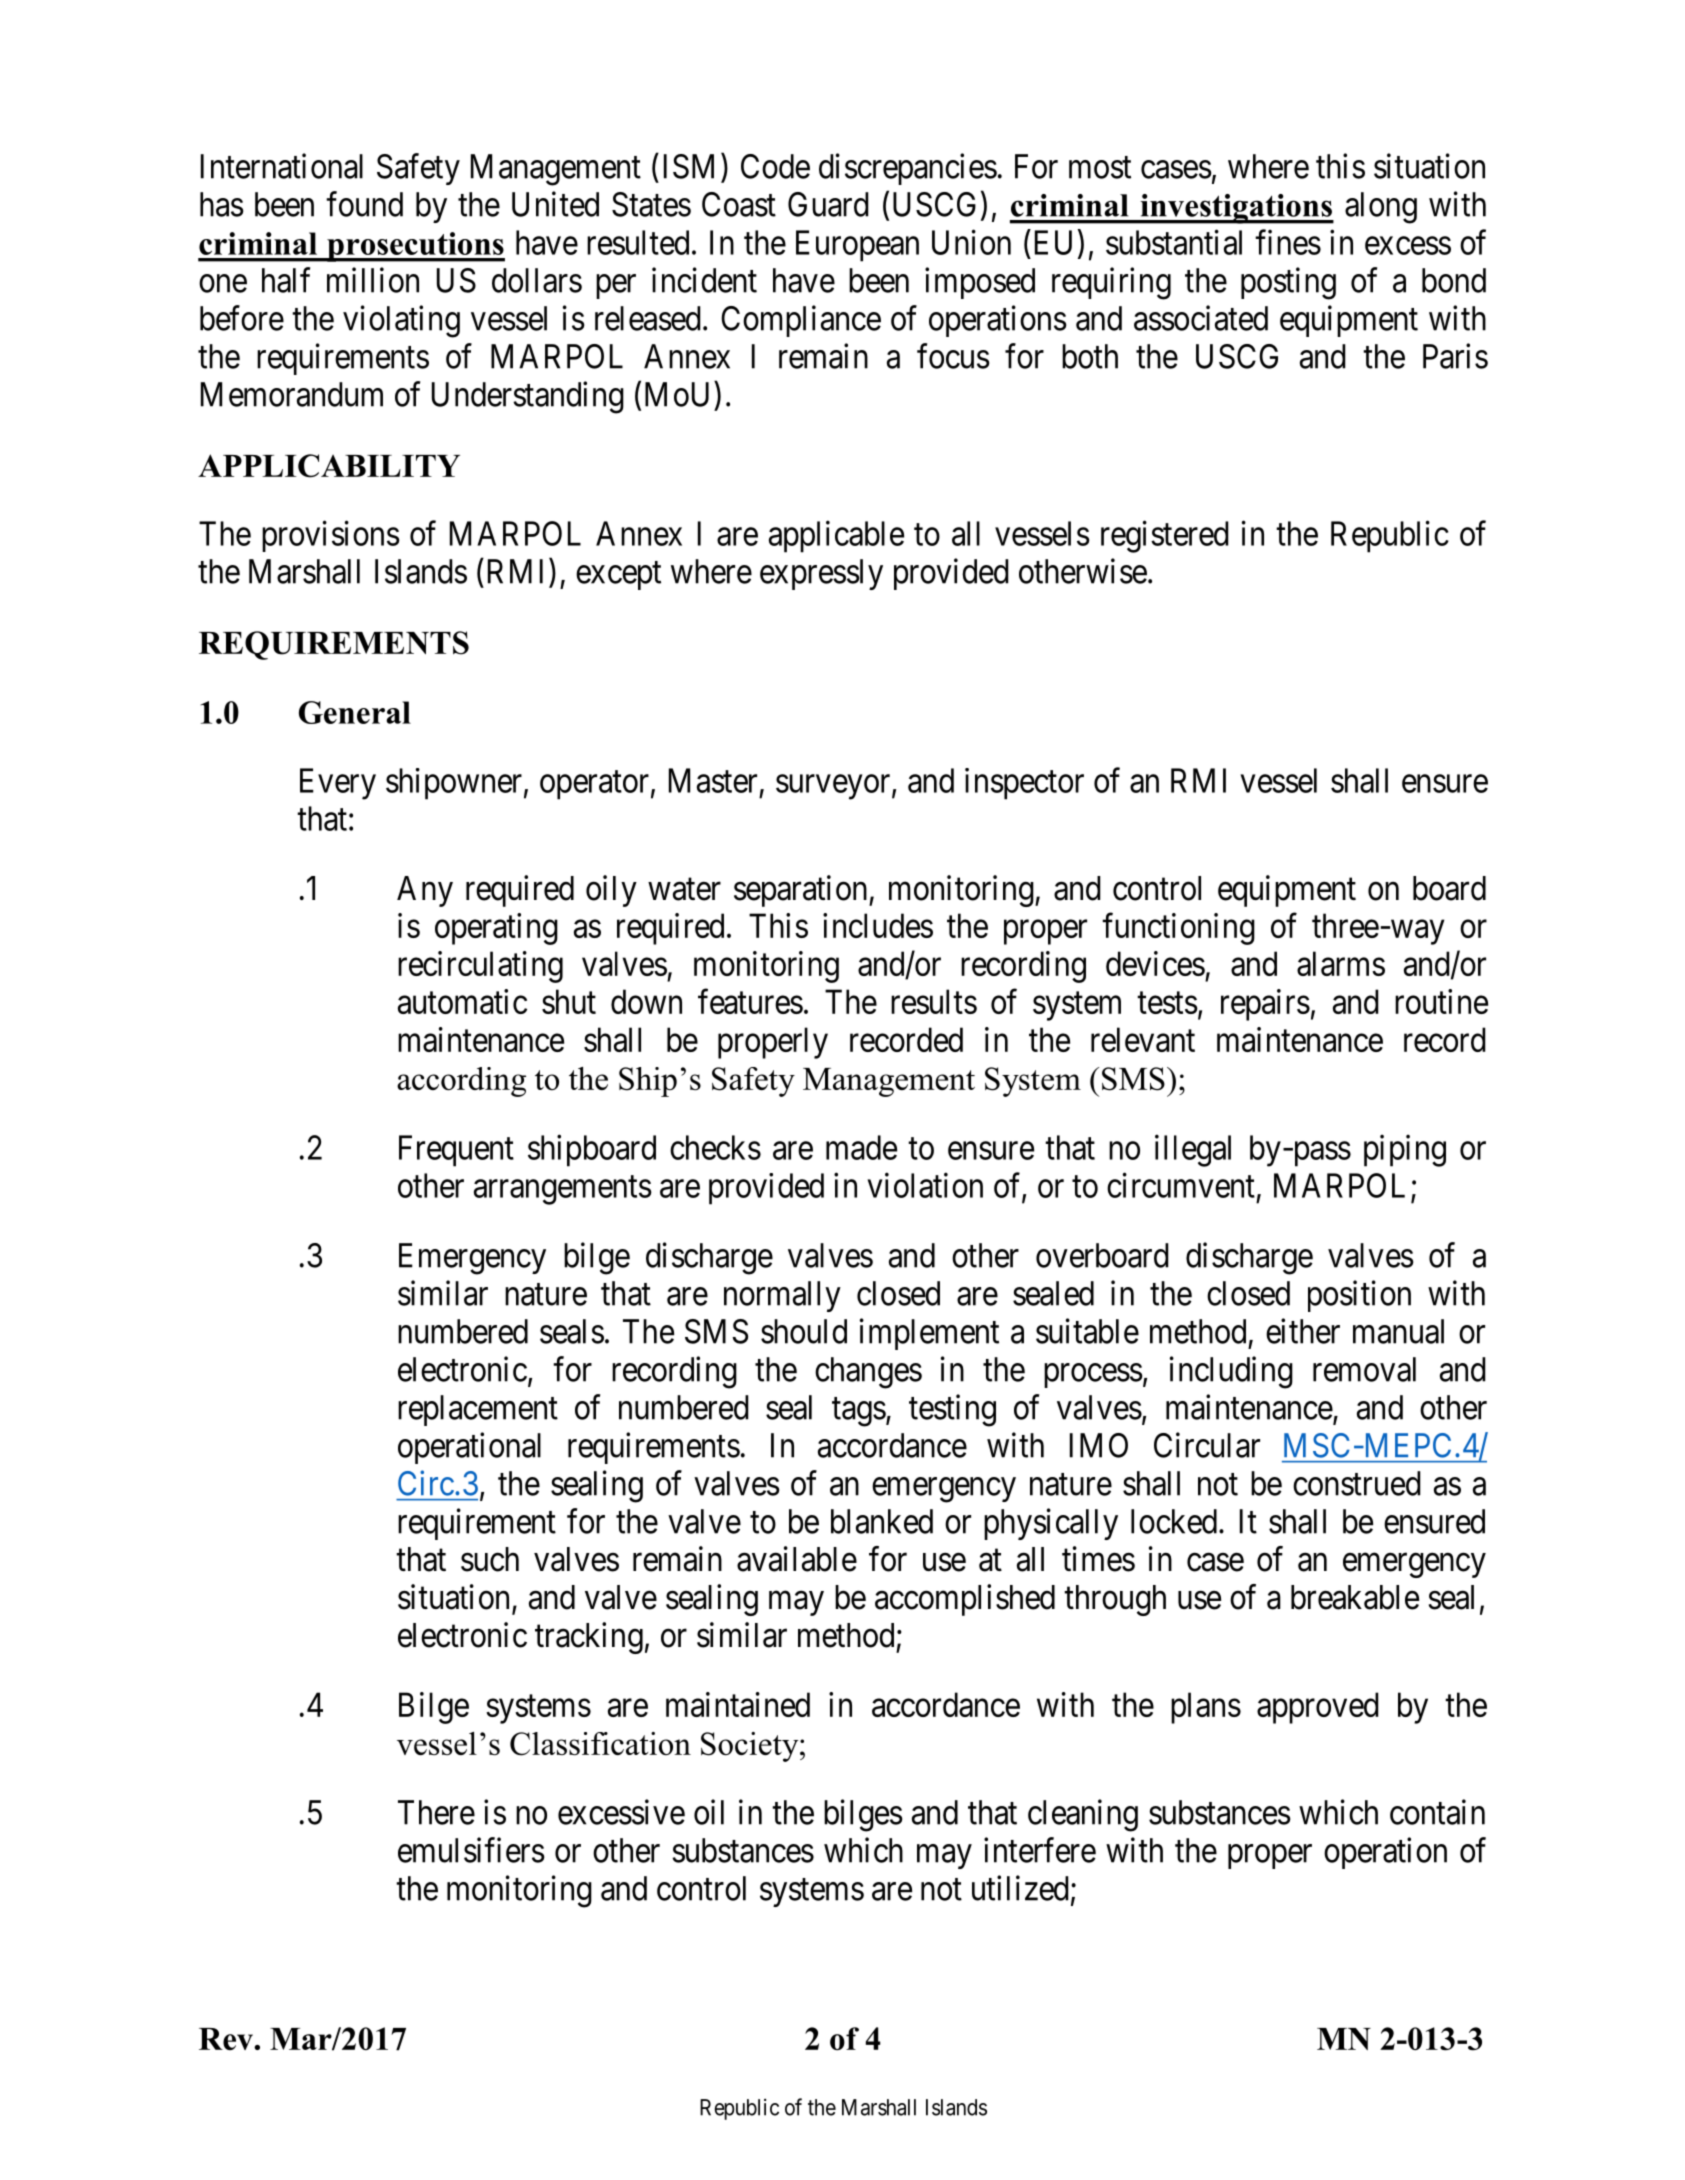  I want to click on functioning, so click(1178, 929).
